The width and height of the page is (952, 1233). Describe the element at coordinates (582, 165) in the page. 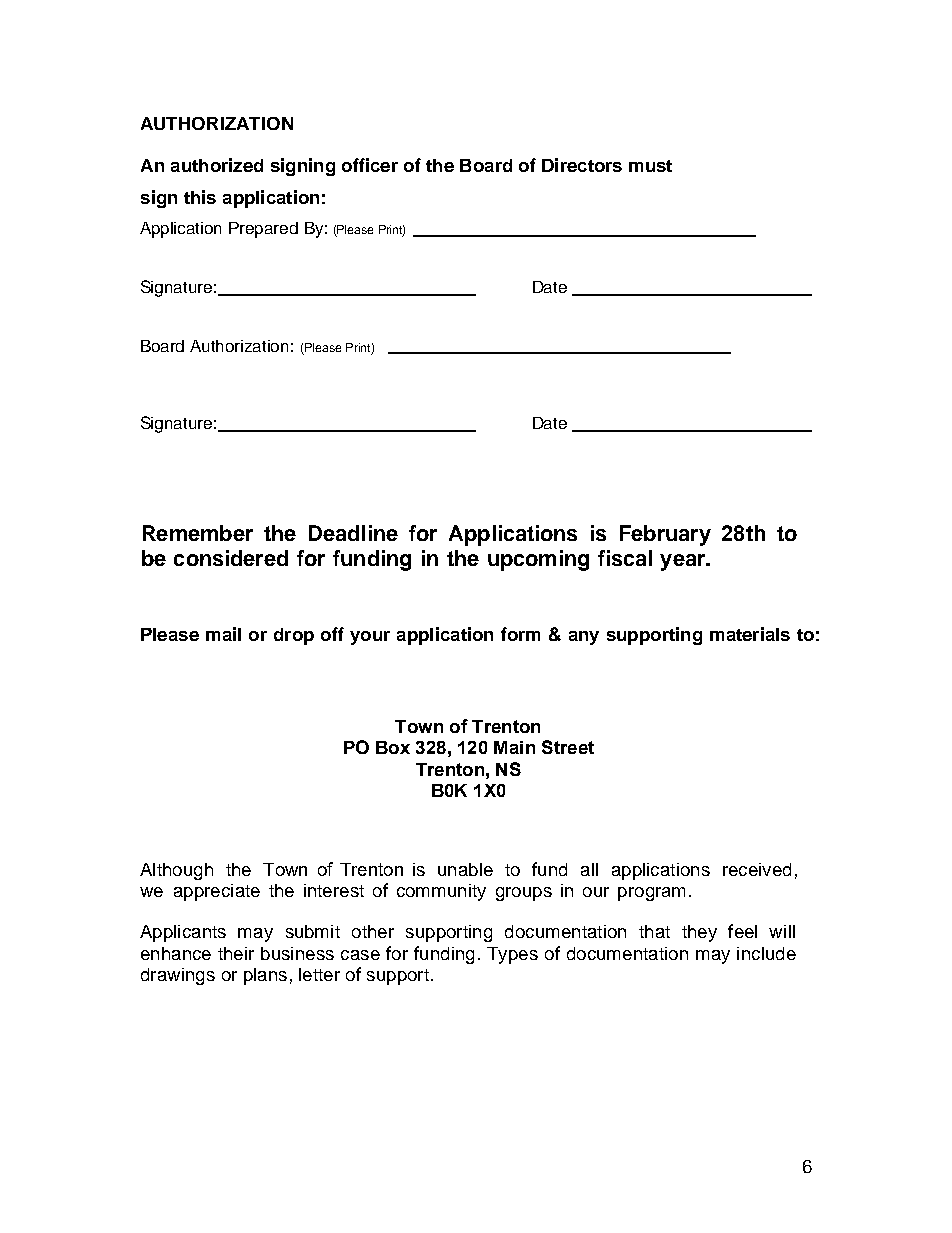

I see `Directors` at that location.
